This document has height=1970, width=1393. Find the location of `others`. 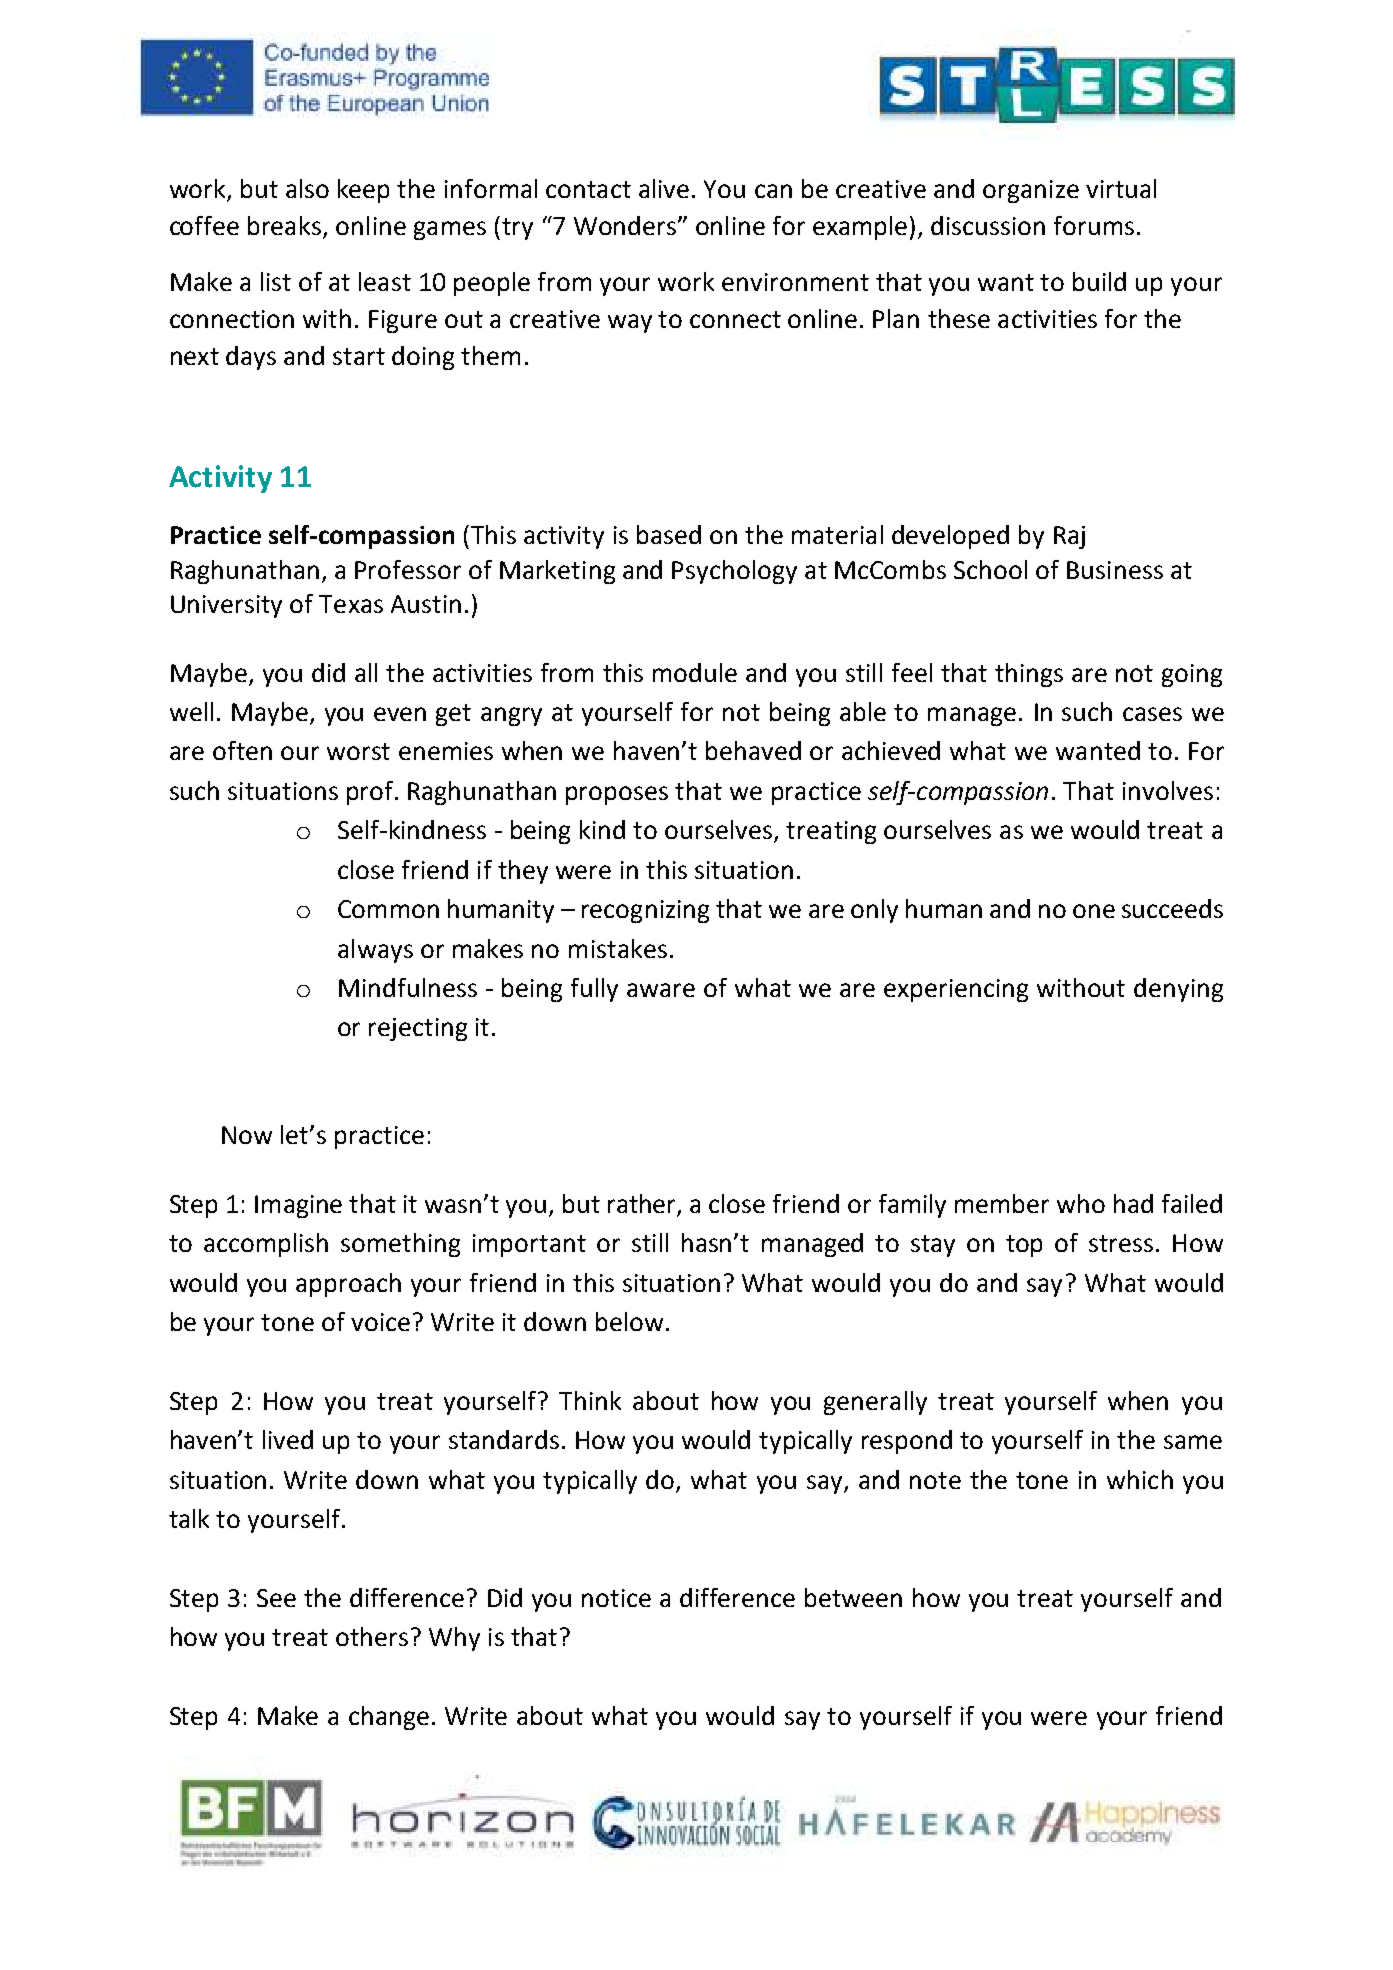

others is located at coordinates (372, 1636).
